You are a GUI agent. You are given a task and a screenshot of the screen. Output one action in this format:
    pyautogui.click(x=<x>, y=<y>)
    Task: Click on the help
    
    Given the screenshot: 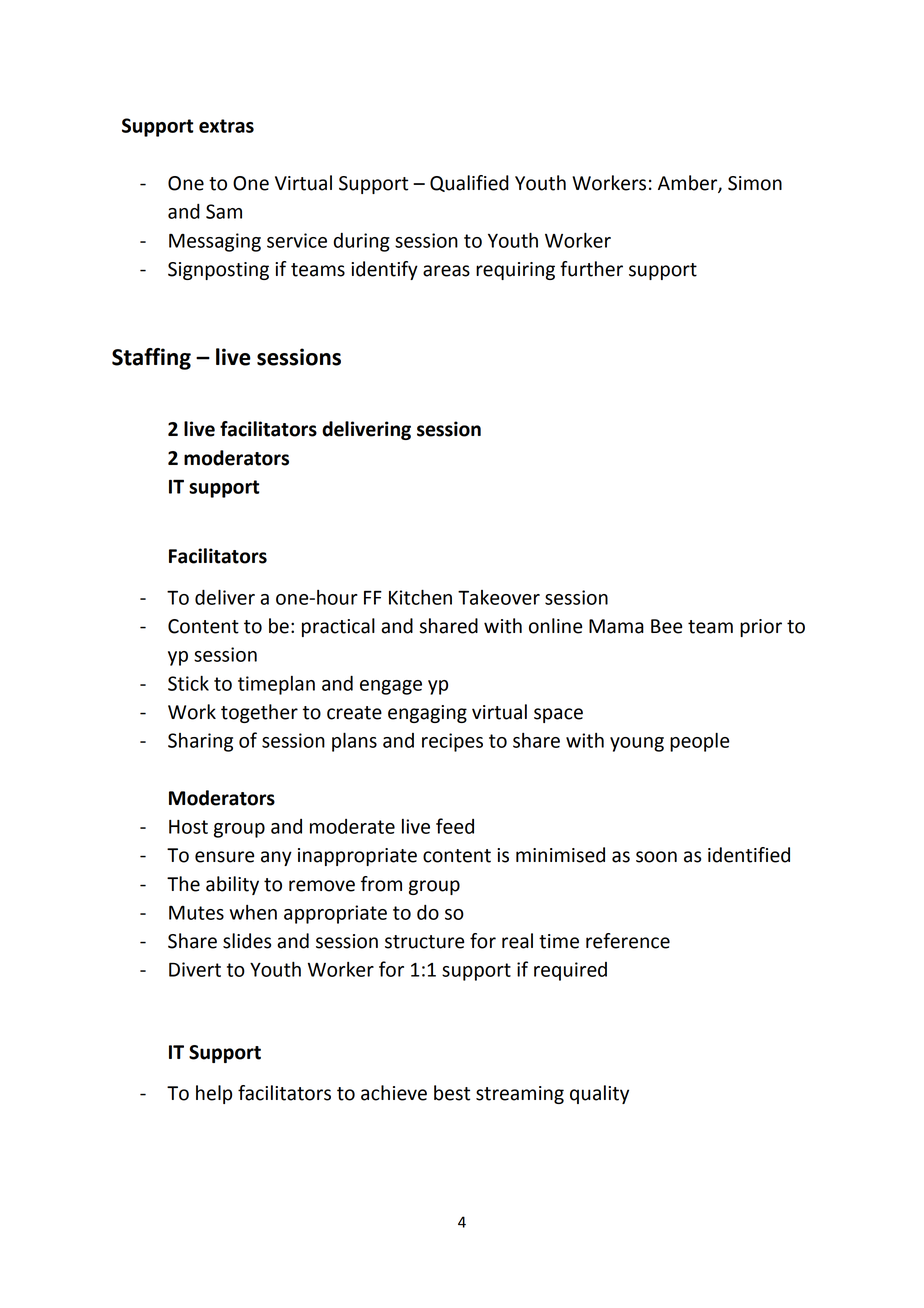 What is the action you would take?
    pyautogui.click(x=214, y=1094)
